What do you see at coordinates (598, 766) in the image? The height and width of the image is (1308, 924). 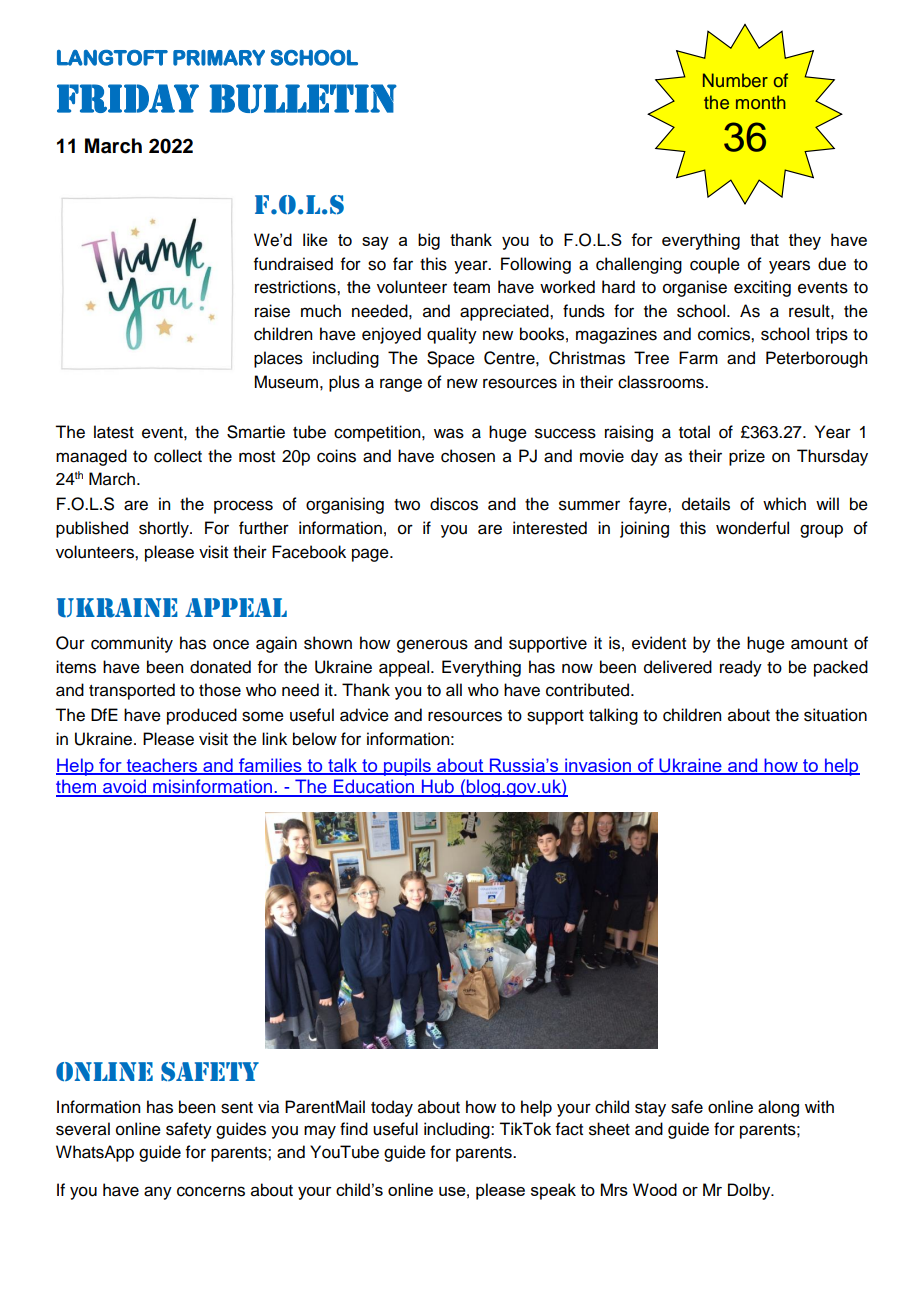 I see `invasion` at bounding box center [598, 766].
